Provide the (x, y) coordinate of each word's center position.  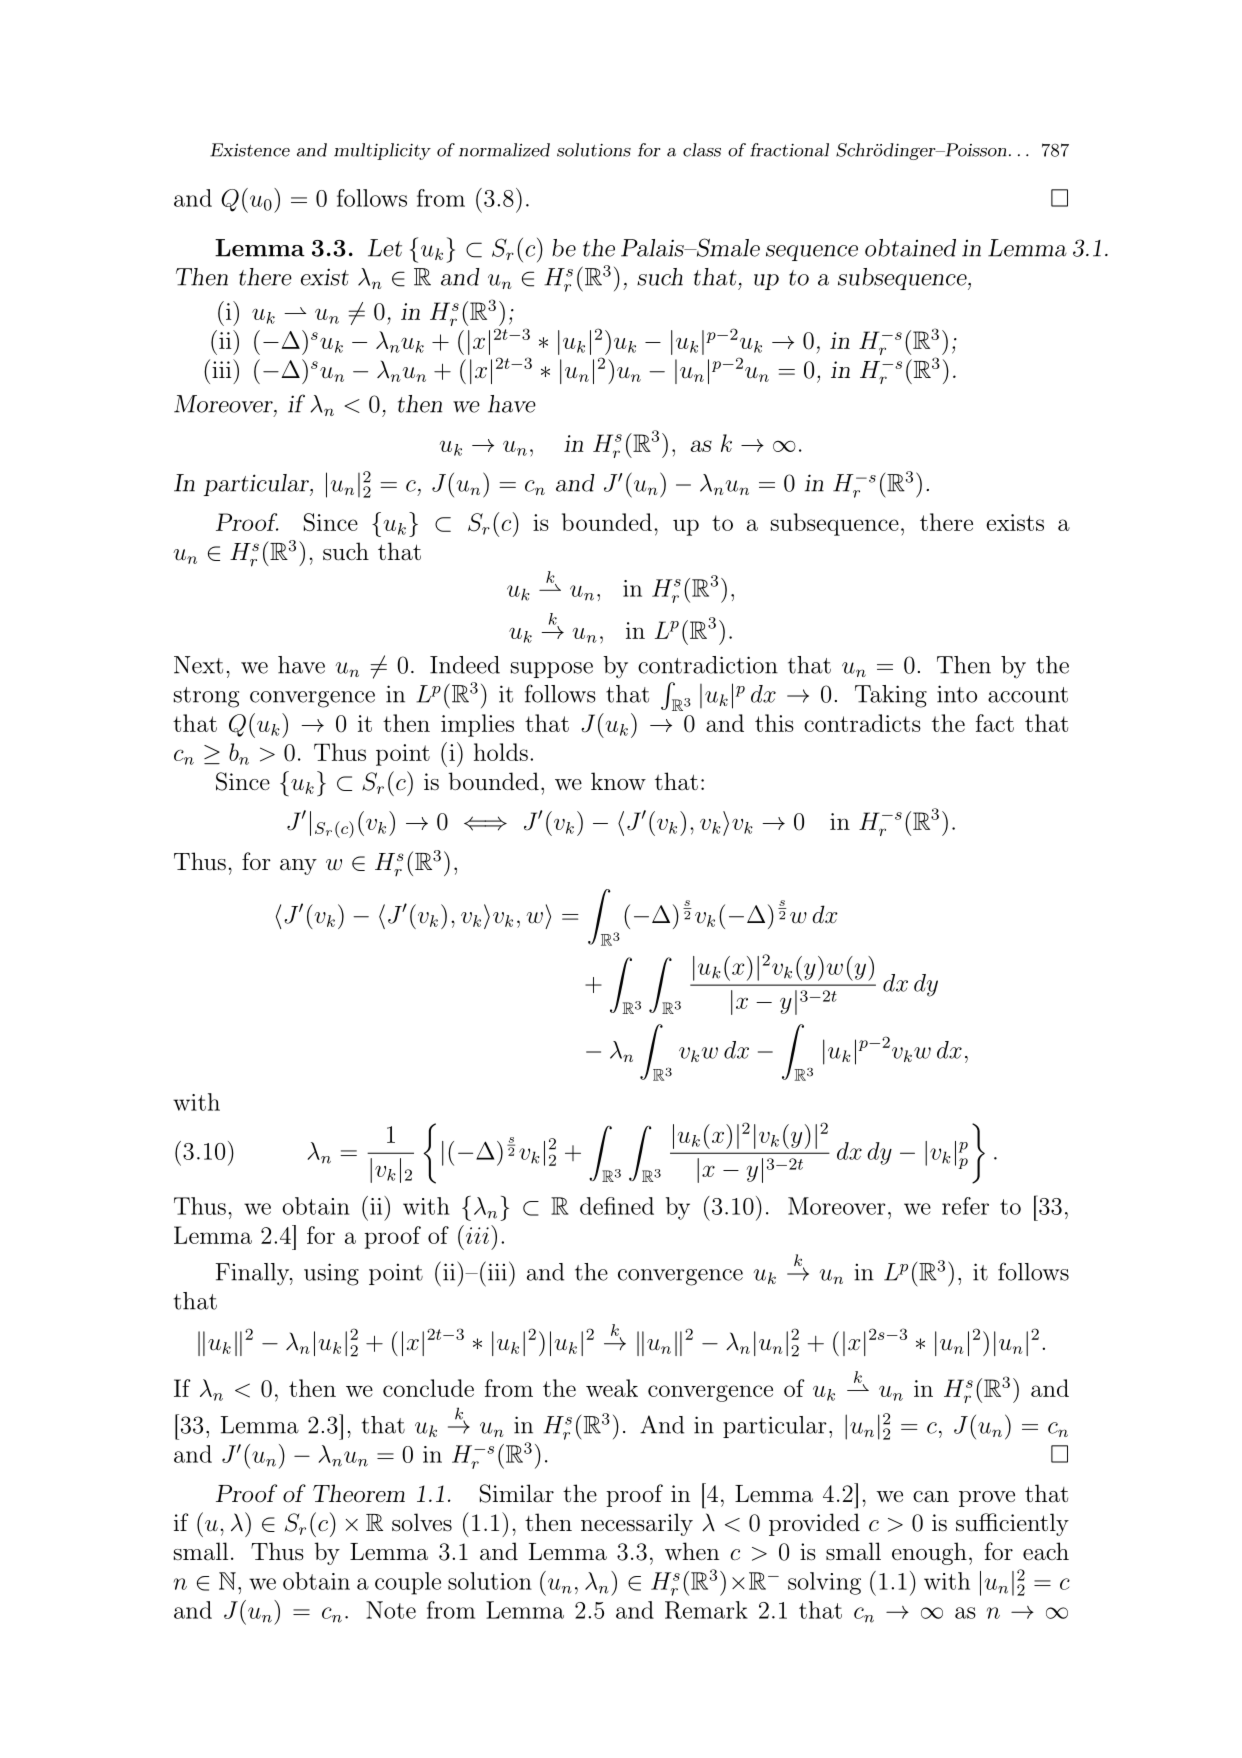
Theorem (359, 1493)
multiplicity (382, 151)
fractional (789, 150)
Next (198, 665)
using (331, 1274)
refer (965, 1206)
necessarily (637, 1524)
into (957, 694)
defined (617, 1206)
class (702, 150)
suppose (552, 670)
